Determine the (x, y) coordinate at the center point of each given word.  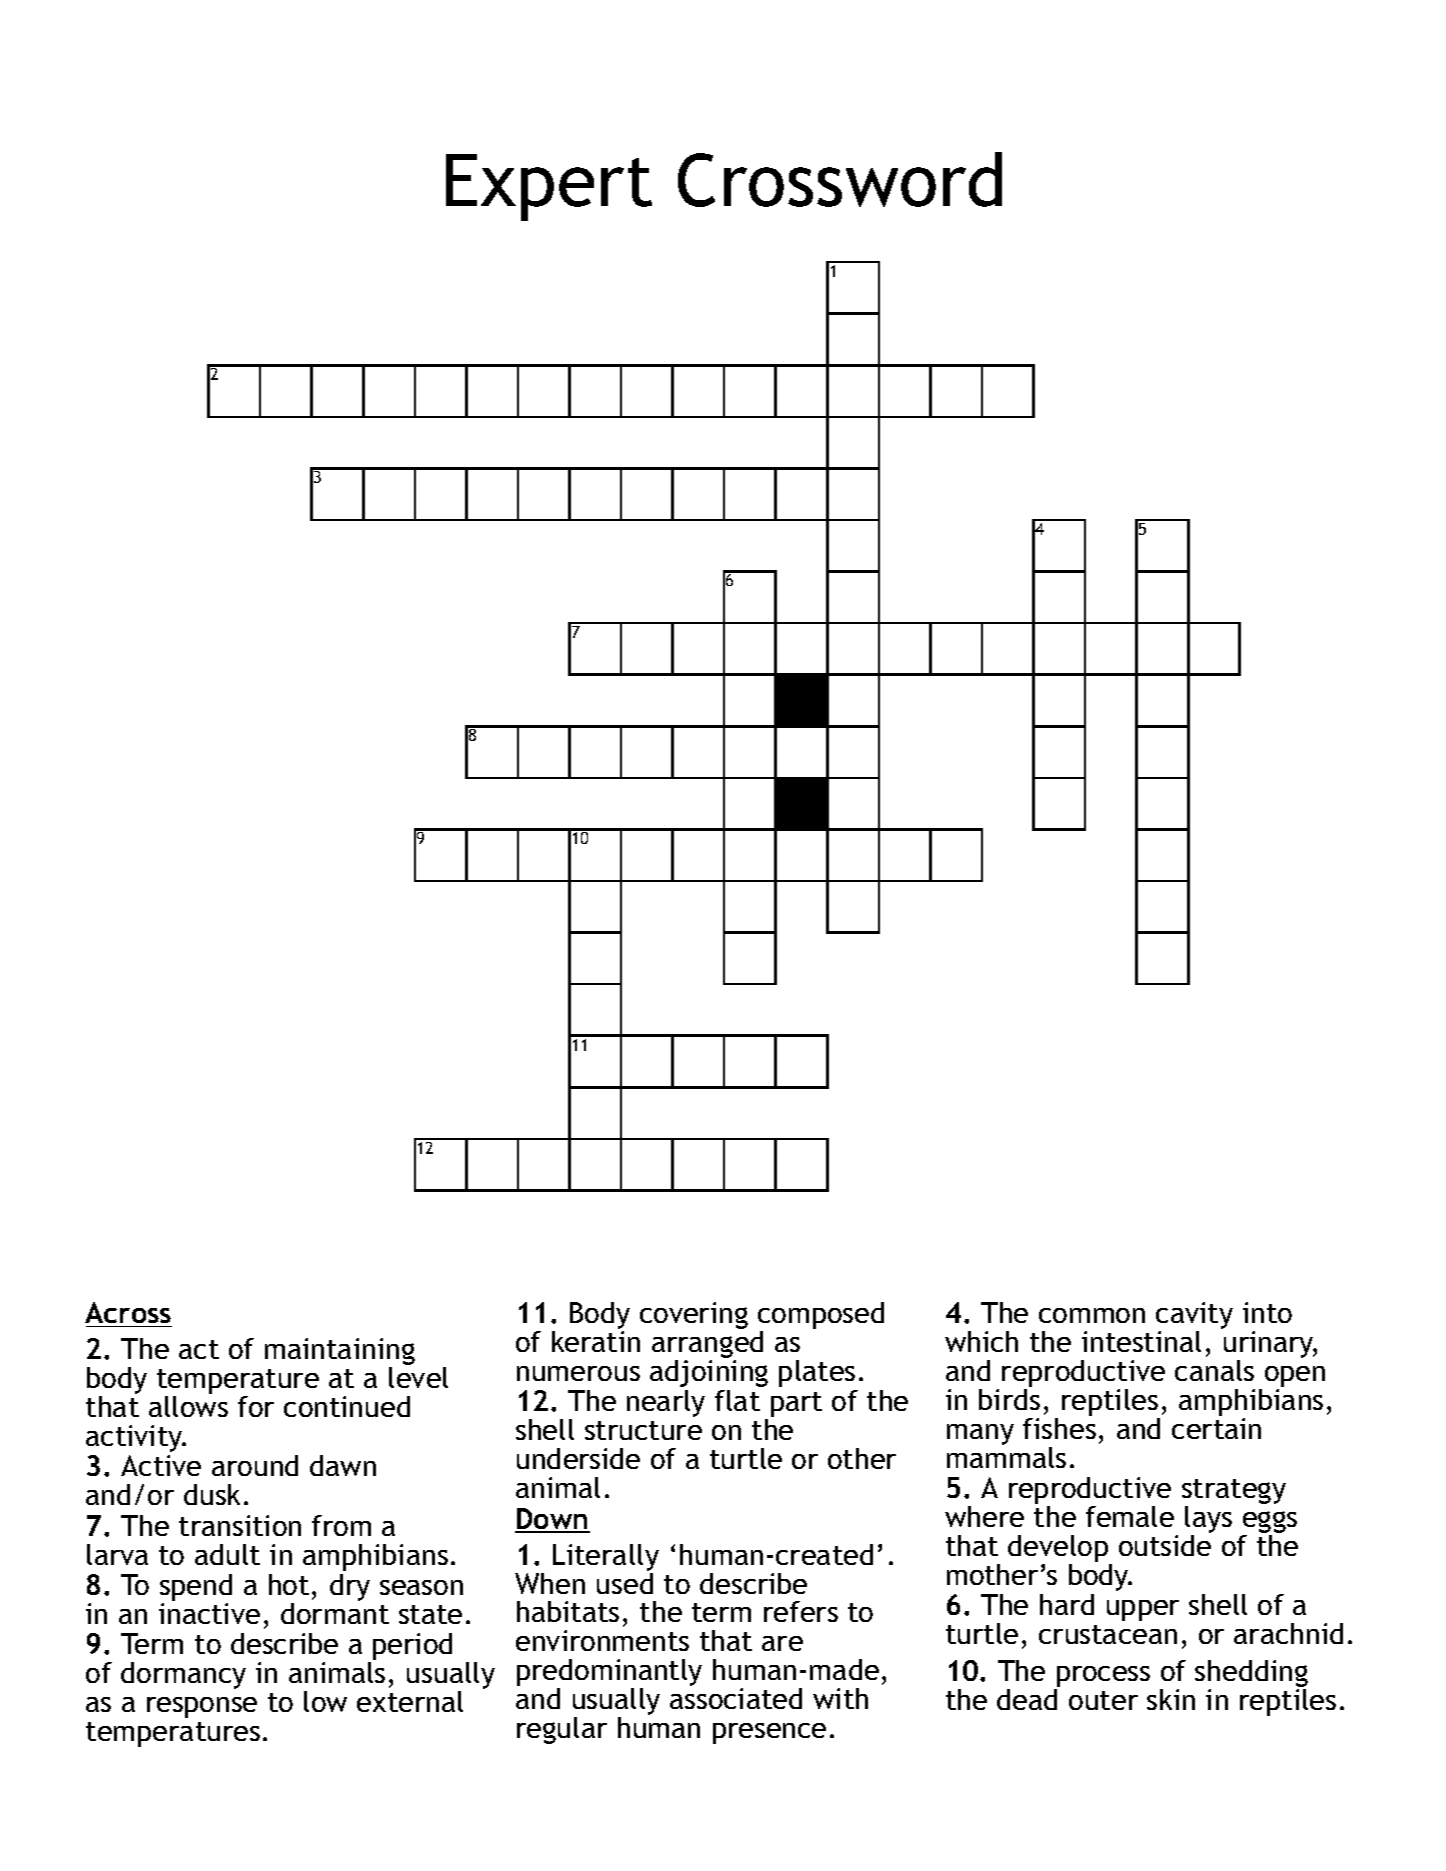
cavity (1194, 1317)
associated (736, 1698)
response (202, 1707)
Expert (549, 187)
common (1092, 1315)
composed (821, 1317)
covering (694, 1315)
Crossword (840, 179)
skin (1171, 1699)
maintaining (340, 1353)
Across (128, 1314)
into (1267, 1312)
